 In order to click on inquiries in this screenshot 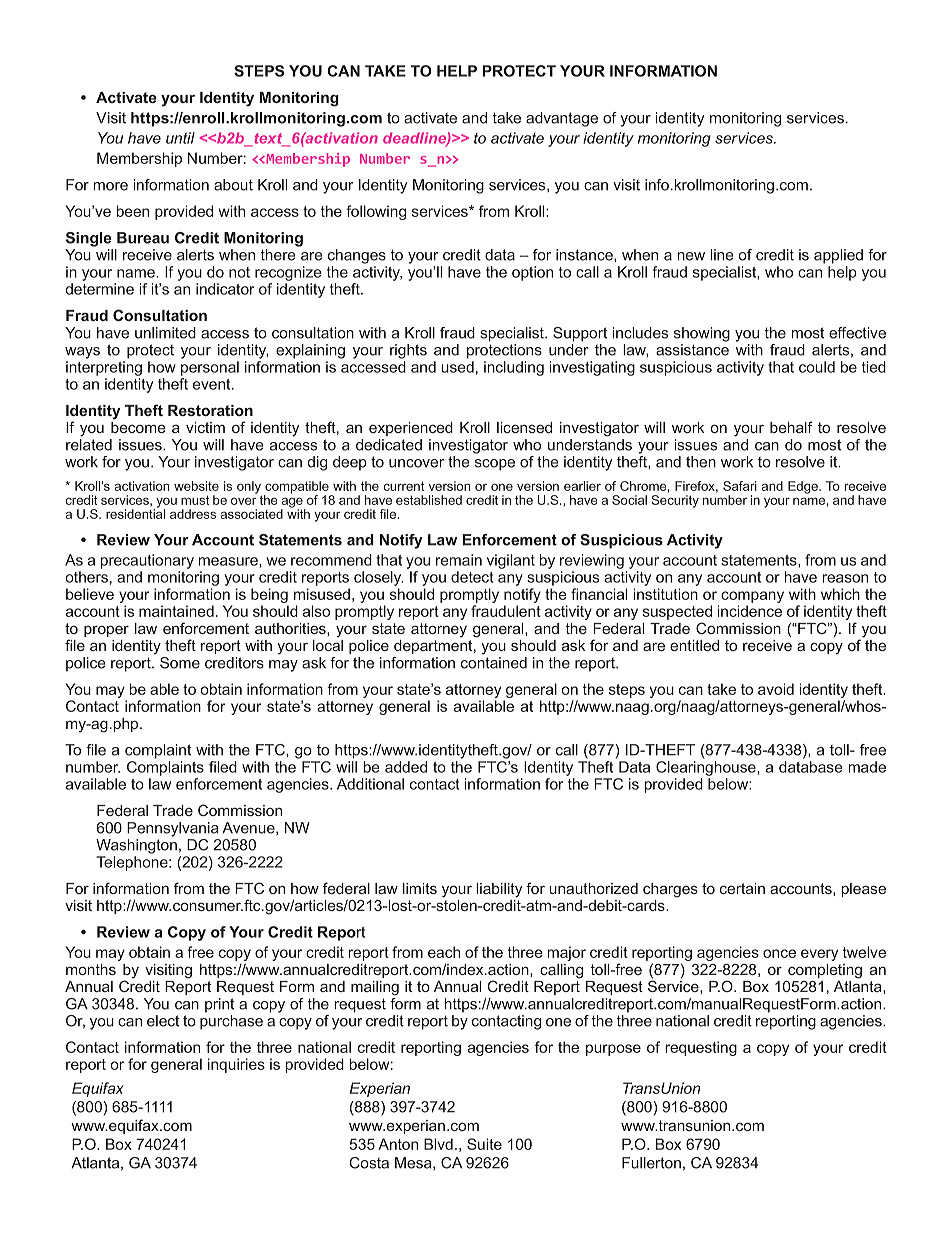, I will do `click(236, 1065)`.
